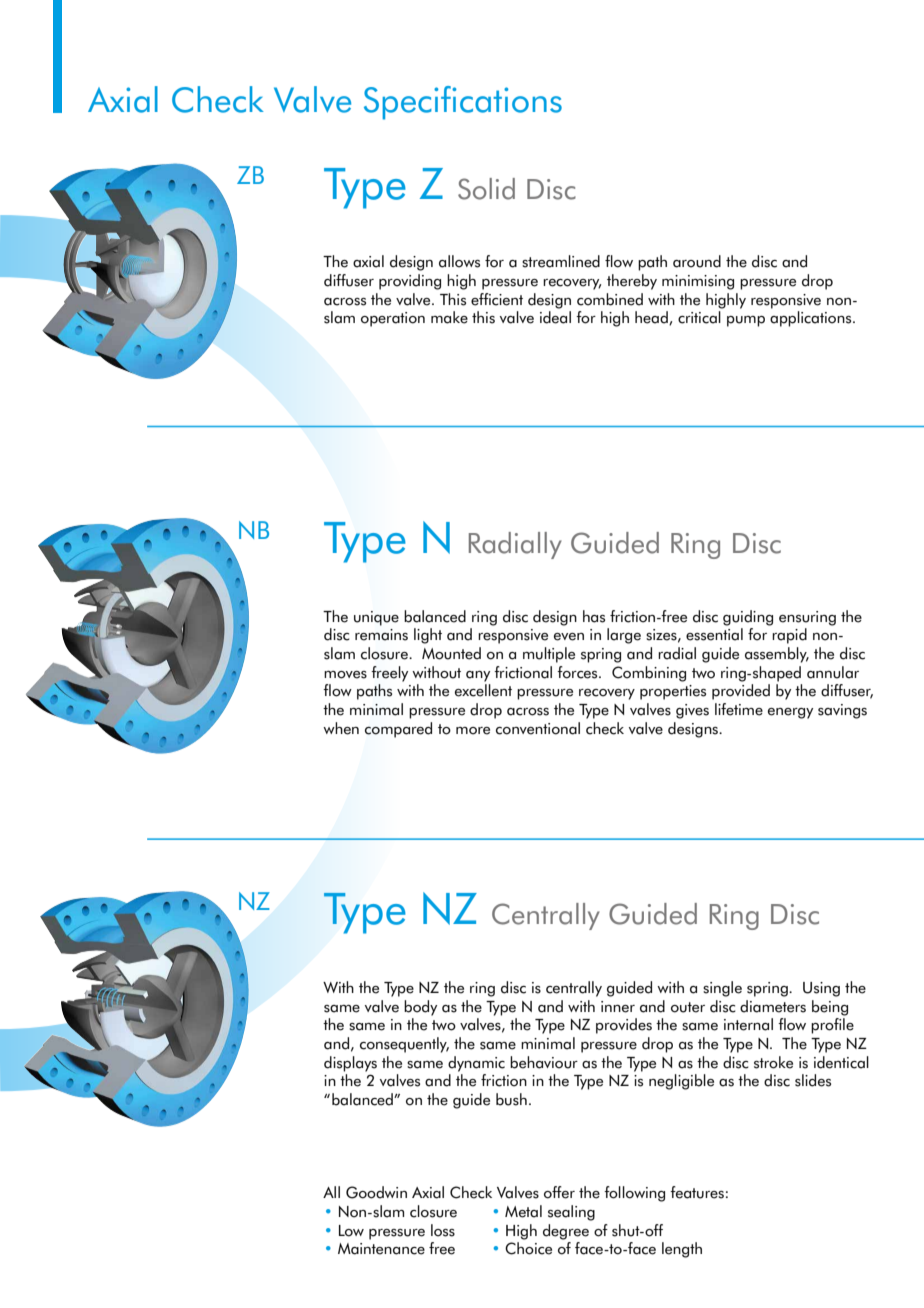  What do you see at coordinates (561, 261) in the screenshot?
I see `streamlined` at bounding box center [561, 261].
